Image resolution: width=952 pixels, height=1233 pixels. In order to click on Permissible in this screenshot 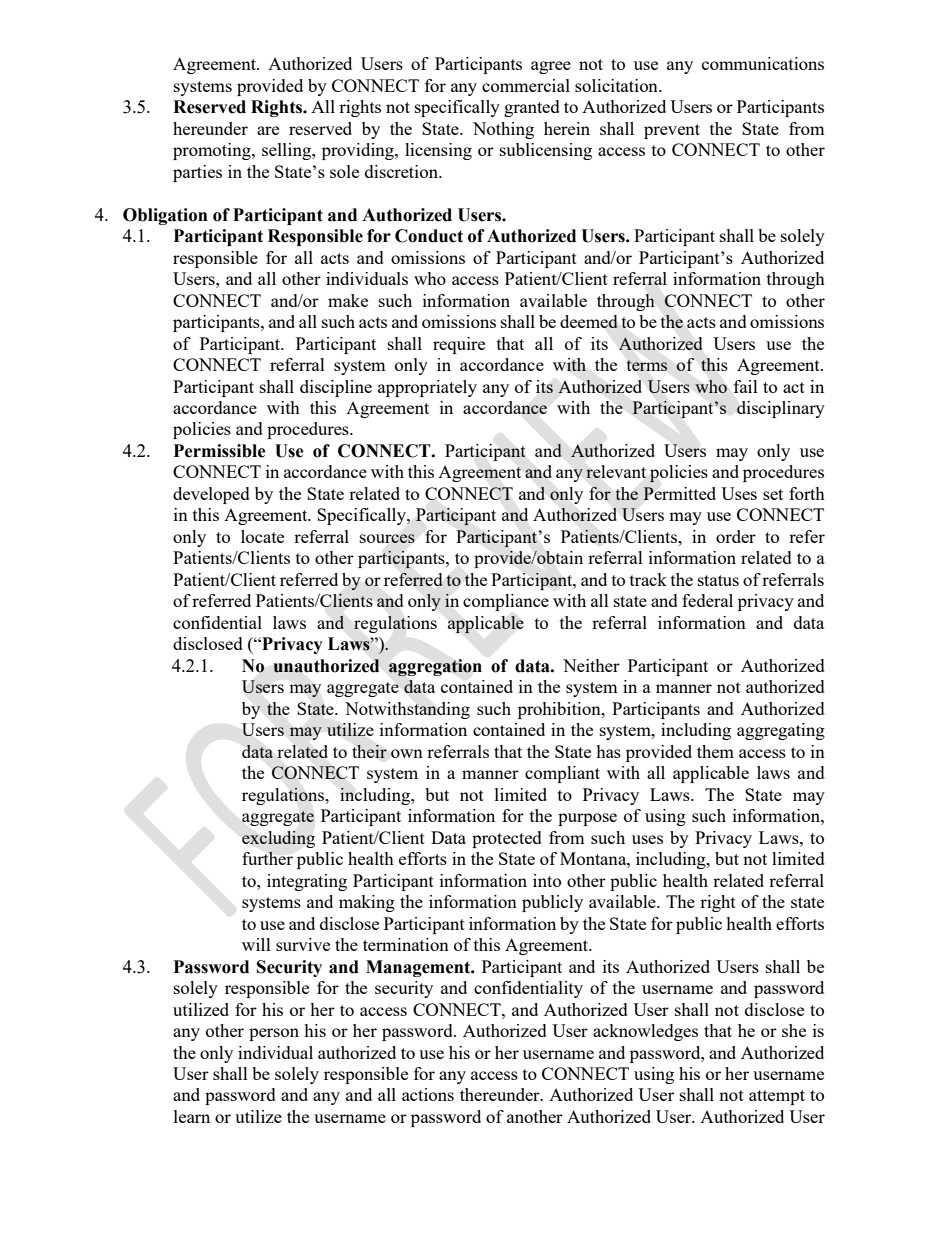, I will do `click(220, 451)`.
